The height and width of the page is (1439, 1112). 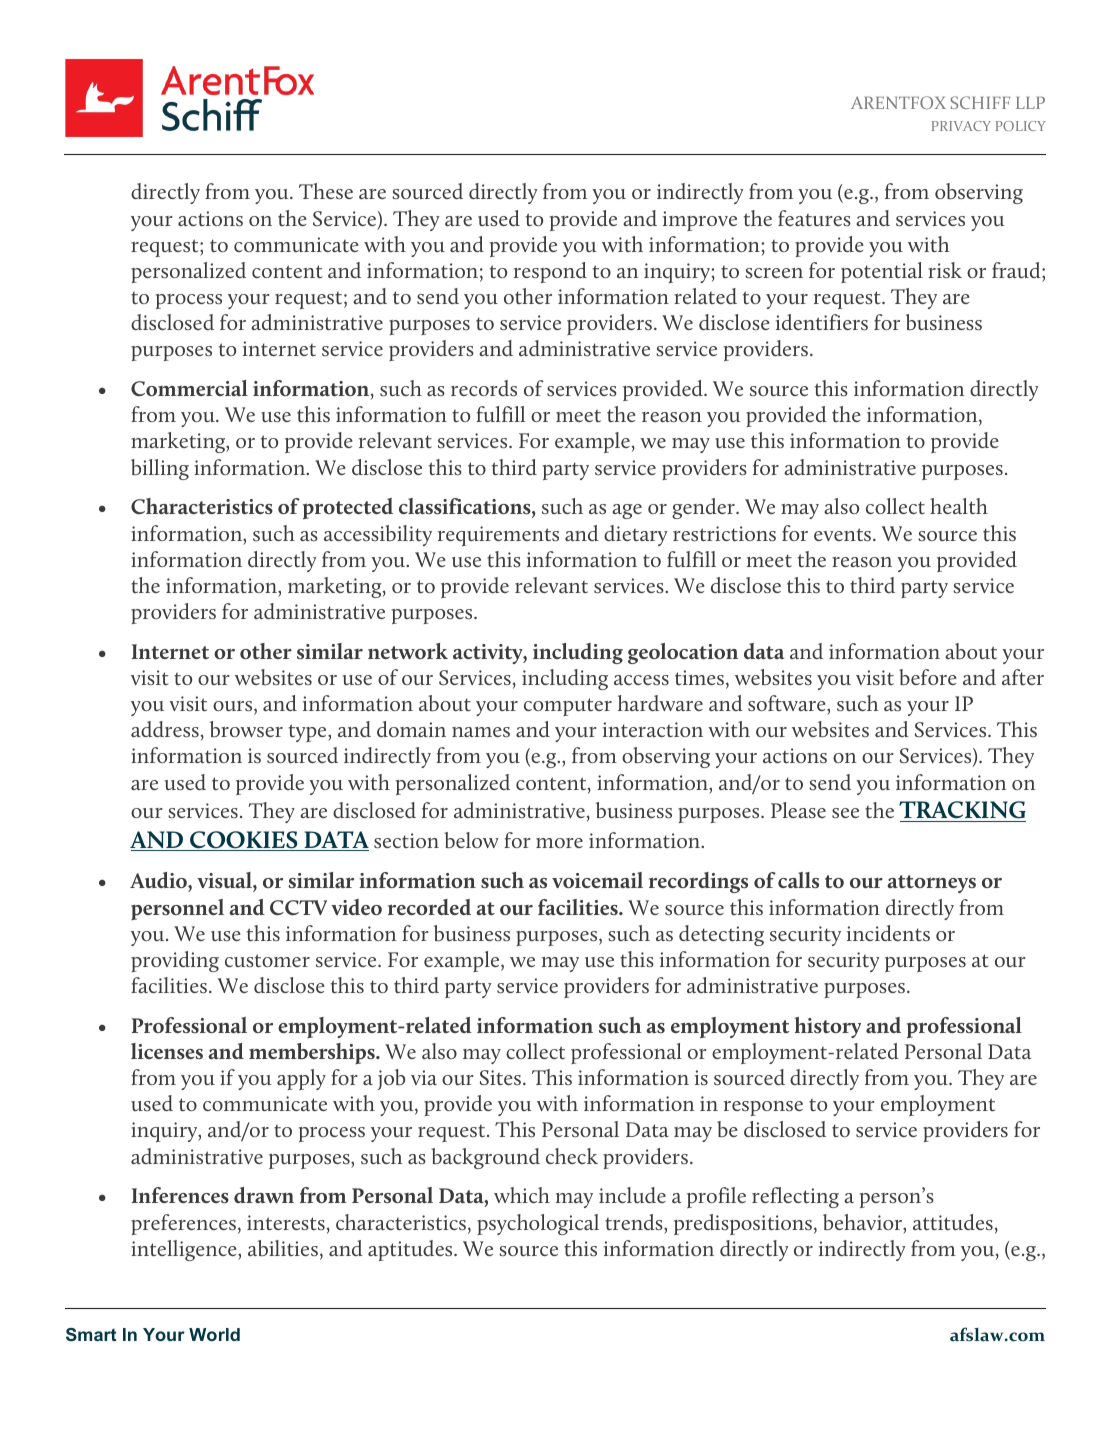 What do you see at coordinates (828, 1027) in the page?
I see `history` at bounding box center [828, 1027].
